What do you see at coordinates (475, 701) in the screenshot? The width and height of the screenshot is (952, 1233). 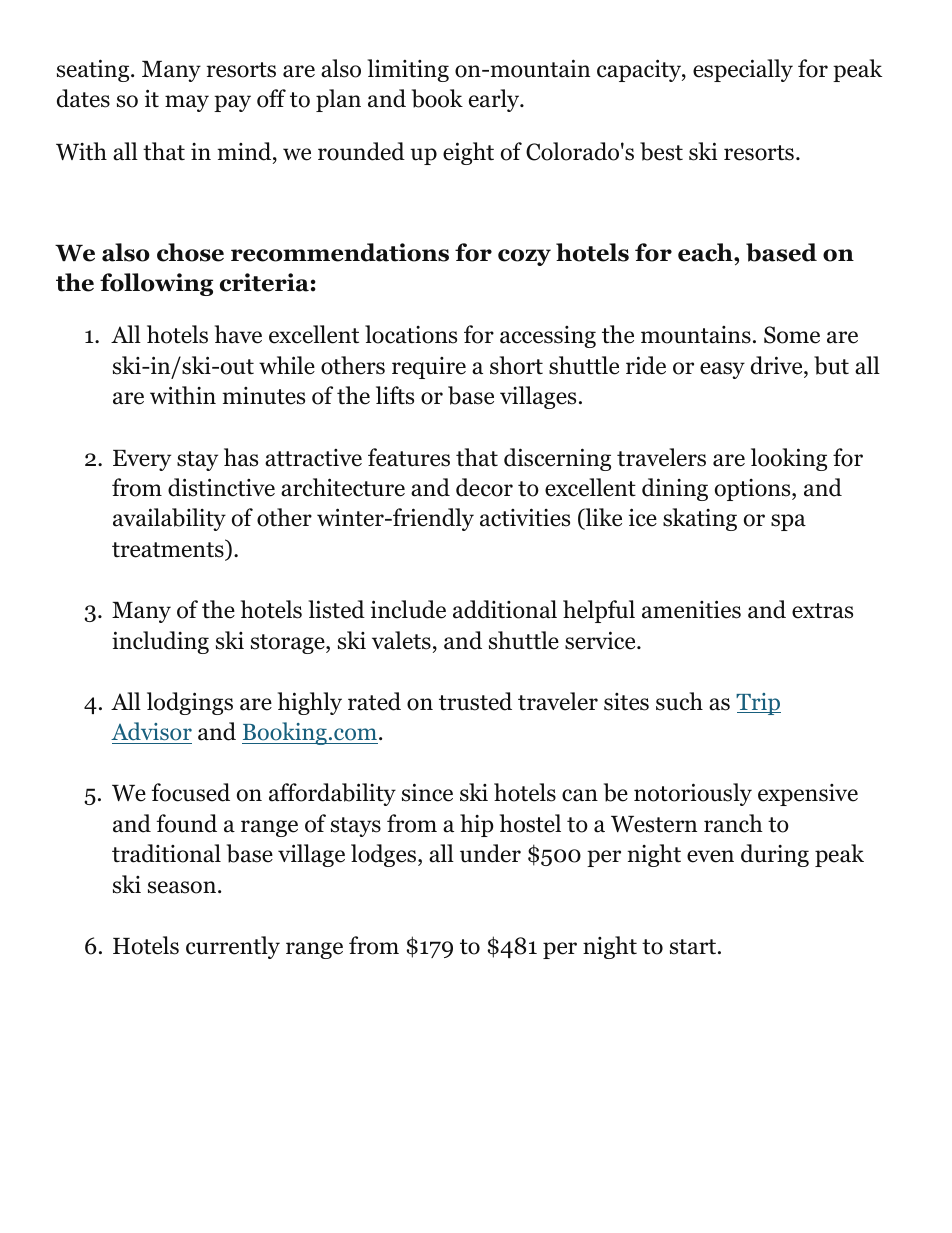 I see `trusted` at bounding box center [475, 701].
